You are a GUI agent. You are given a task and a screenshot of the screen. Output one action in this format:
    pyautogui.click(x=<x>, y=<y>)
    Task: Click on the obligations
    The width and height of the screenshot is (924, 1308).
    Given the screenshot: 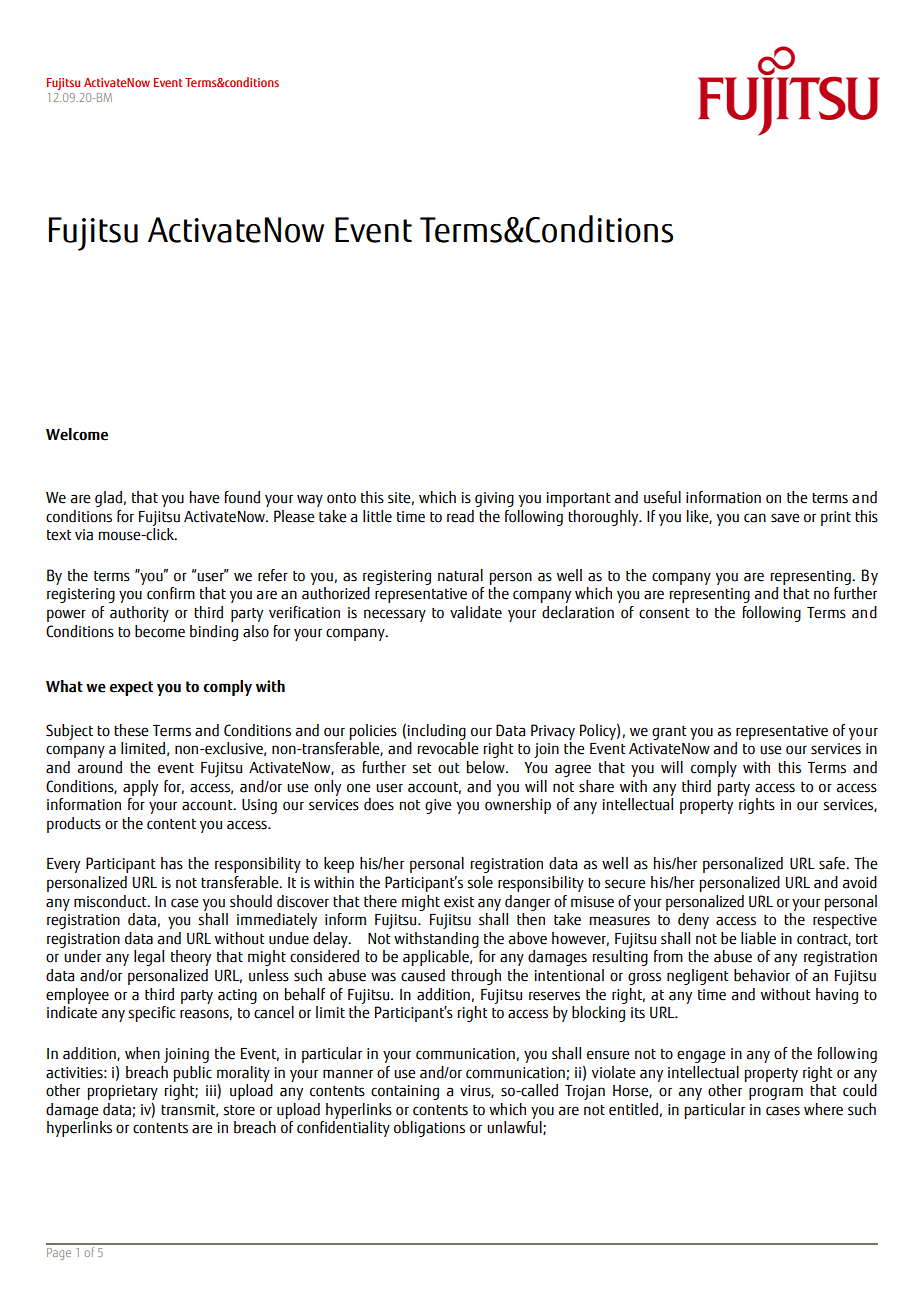 What is the action you would take?
    pyautogui.click(x=429, y=1129)
